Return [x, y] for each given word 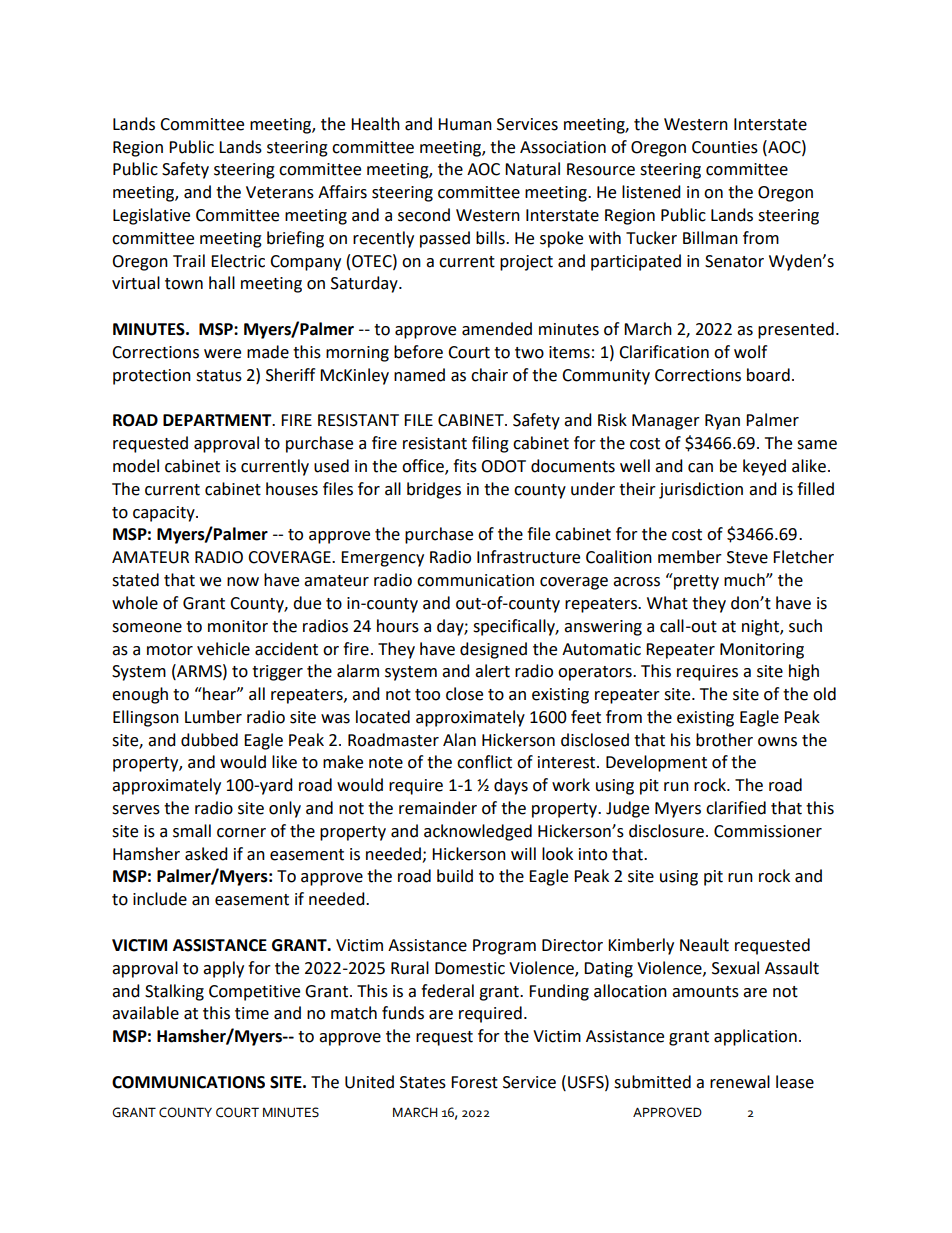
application [755, 1037]
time [252, 1013]
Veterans [280, 192]
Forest [474, 1082]
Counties [725, 147]
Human [465, 124]
